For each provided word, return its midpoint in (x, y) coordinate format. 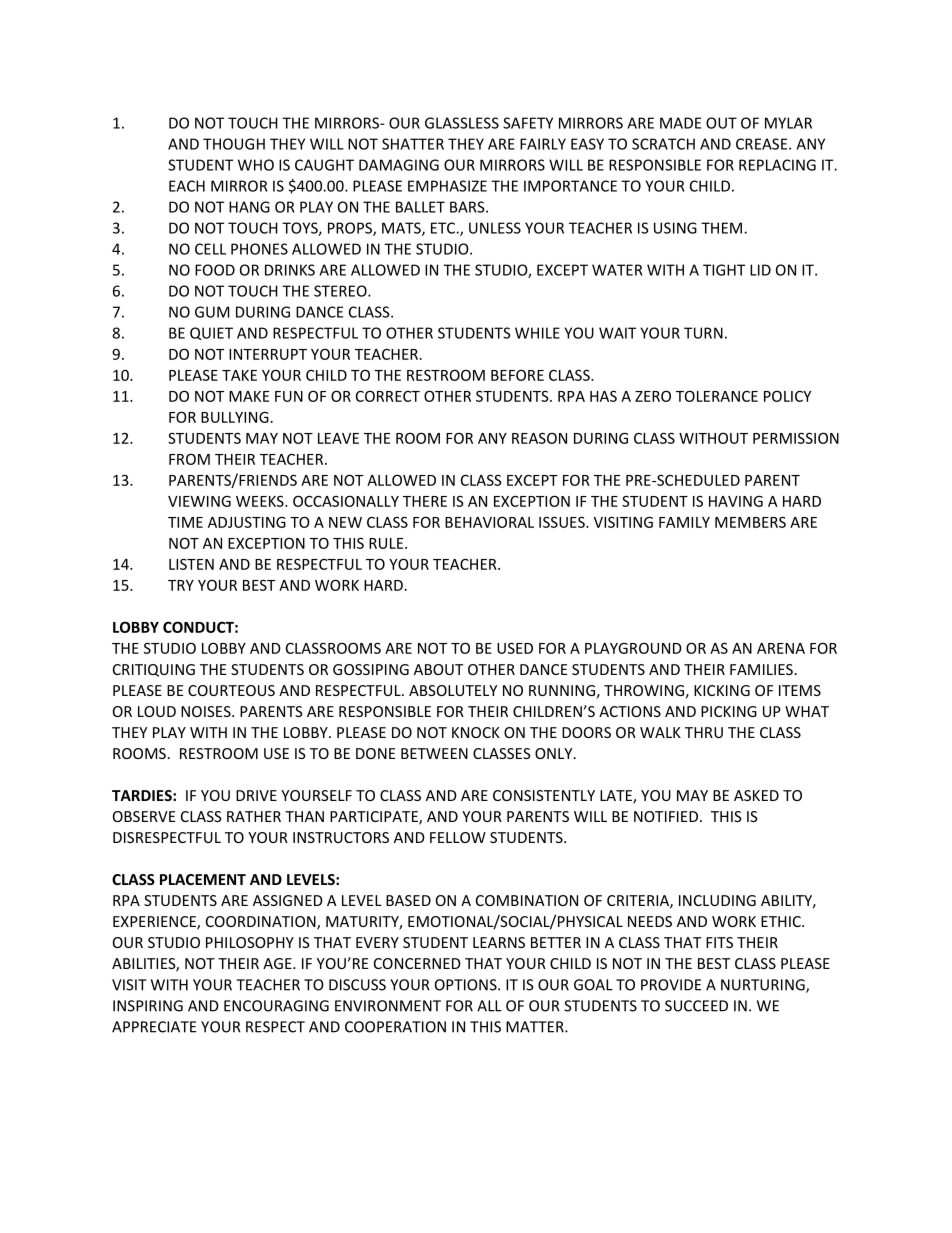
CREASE (763, 144)
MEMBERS (750, 522)
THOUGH (234, 144)
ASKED (756, 795)
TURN (703, 333)
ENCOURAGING (276, 1006)
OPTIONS (467, 985)
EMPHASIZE (447, 186)
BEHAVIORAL (489, 522)
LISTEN (191, 564)
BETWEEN (434, 753)
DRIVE (256, 795)
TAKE (239, 375)
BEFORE (517, 375)
